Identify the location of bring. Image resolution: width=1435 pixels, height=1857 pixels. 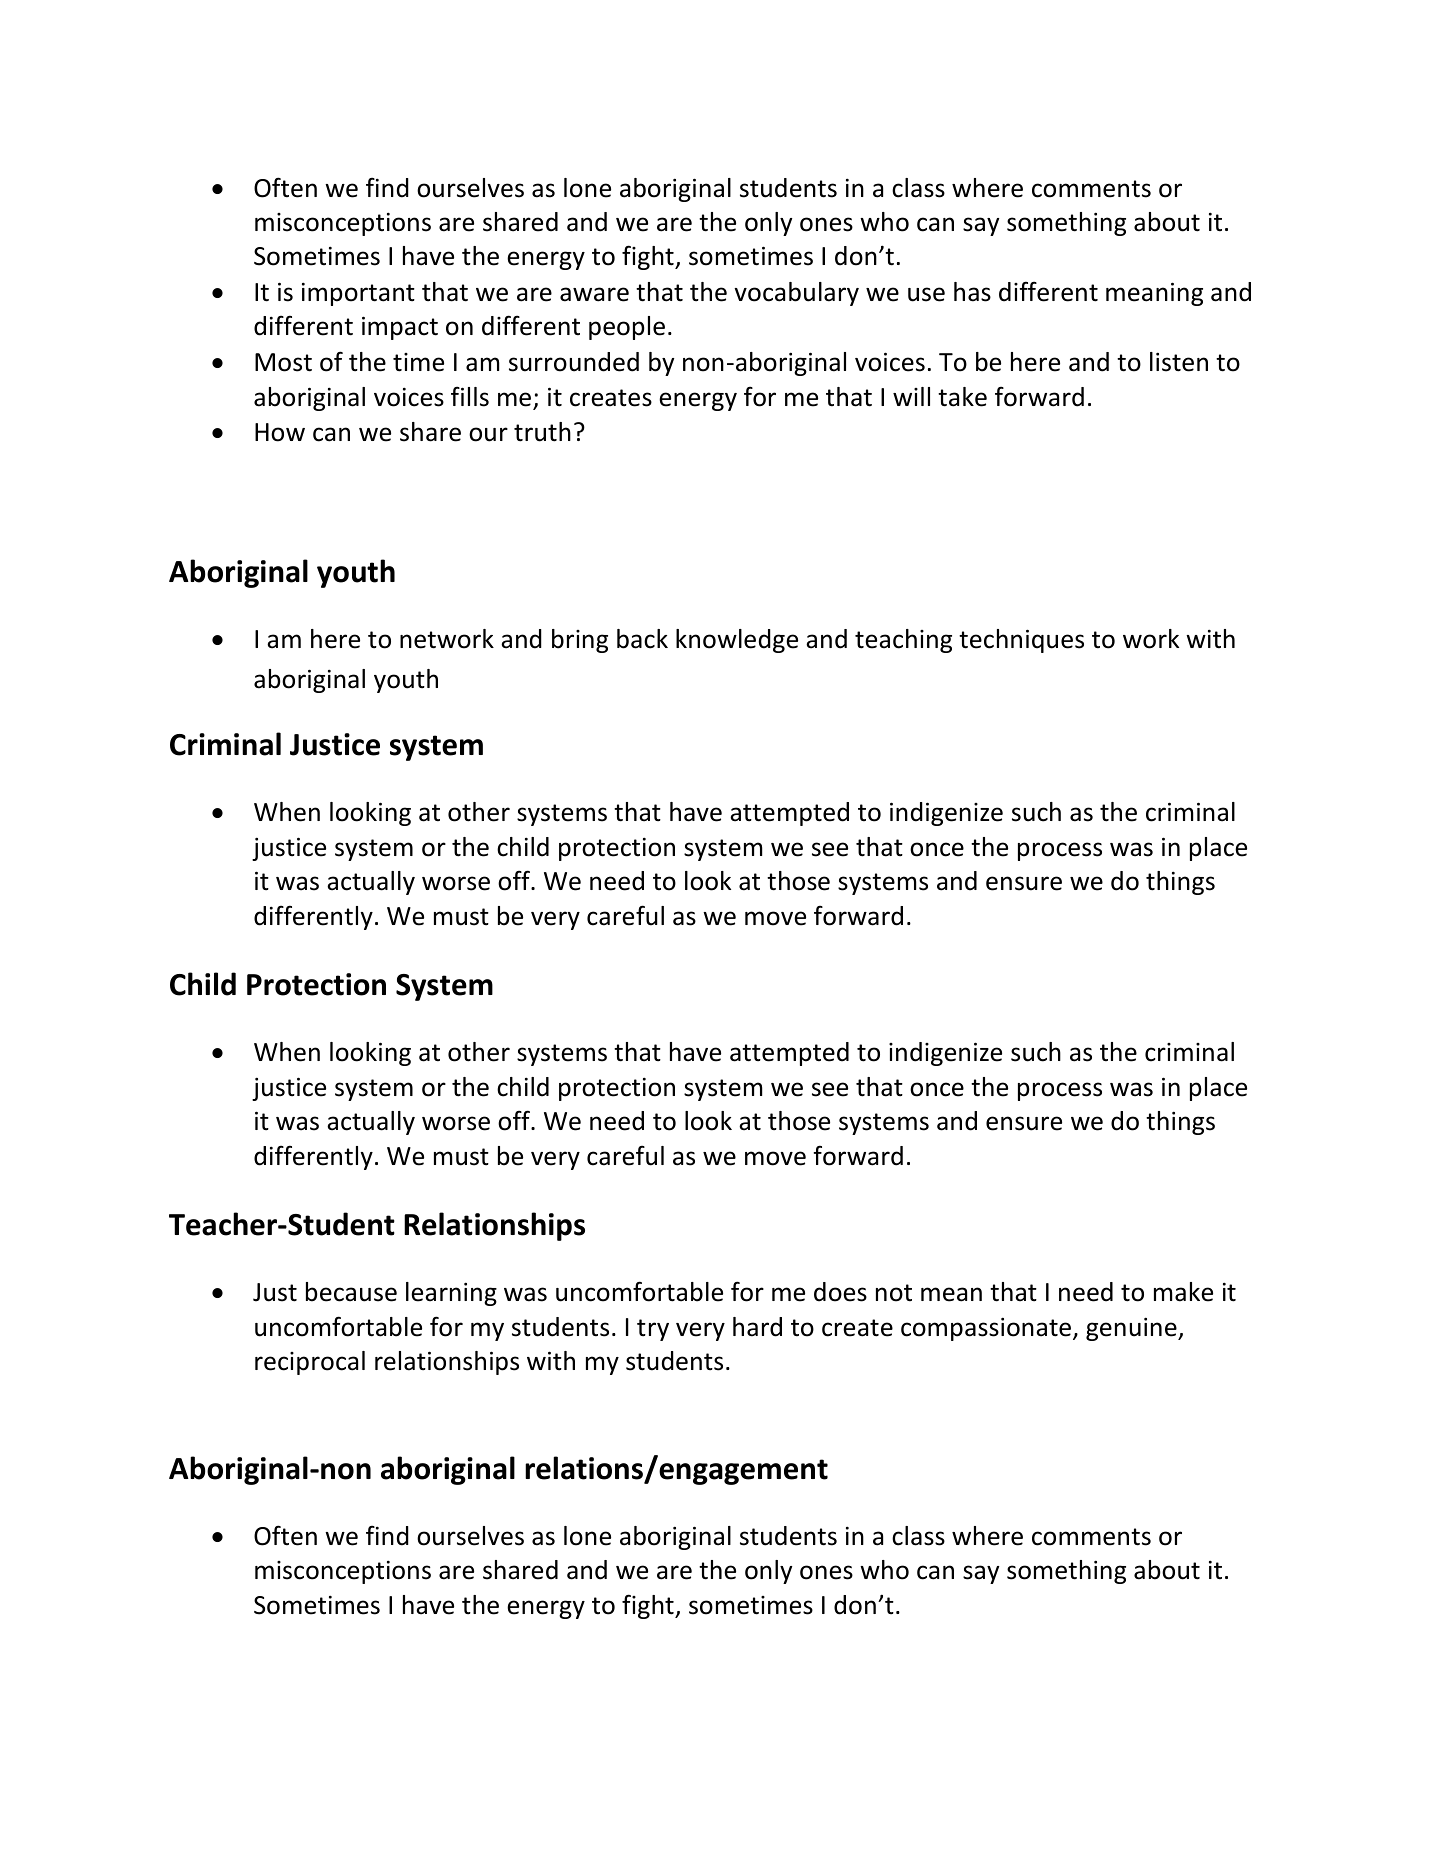
(580, 641).
